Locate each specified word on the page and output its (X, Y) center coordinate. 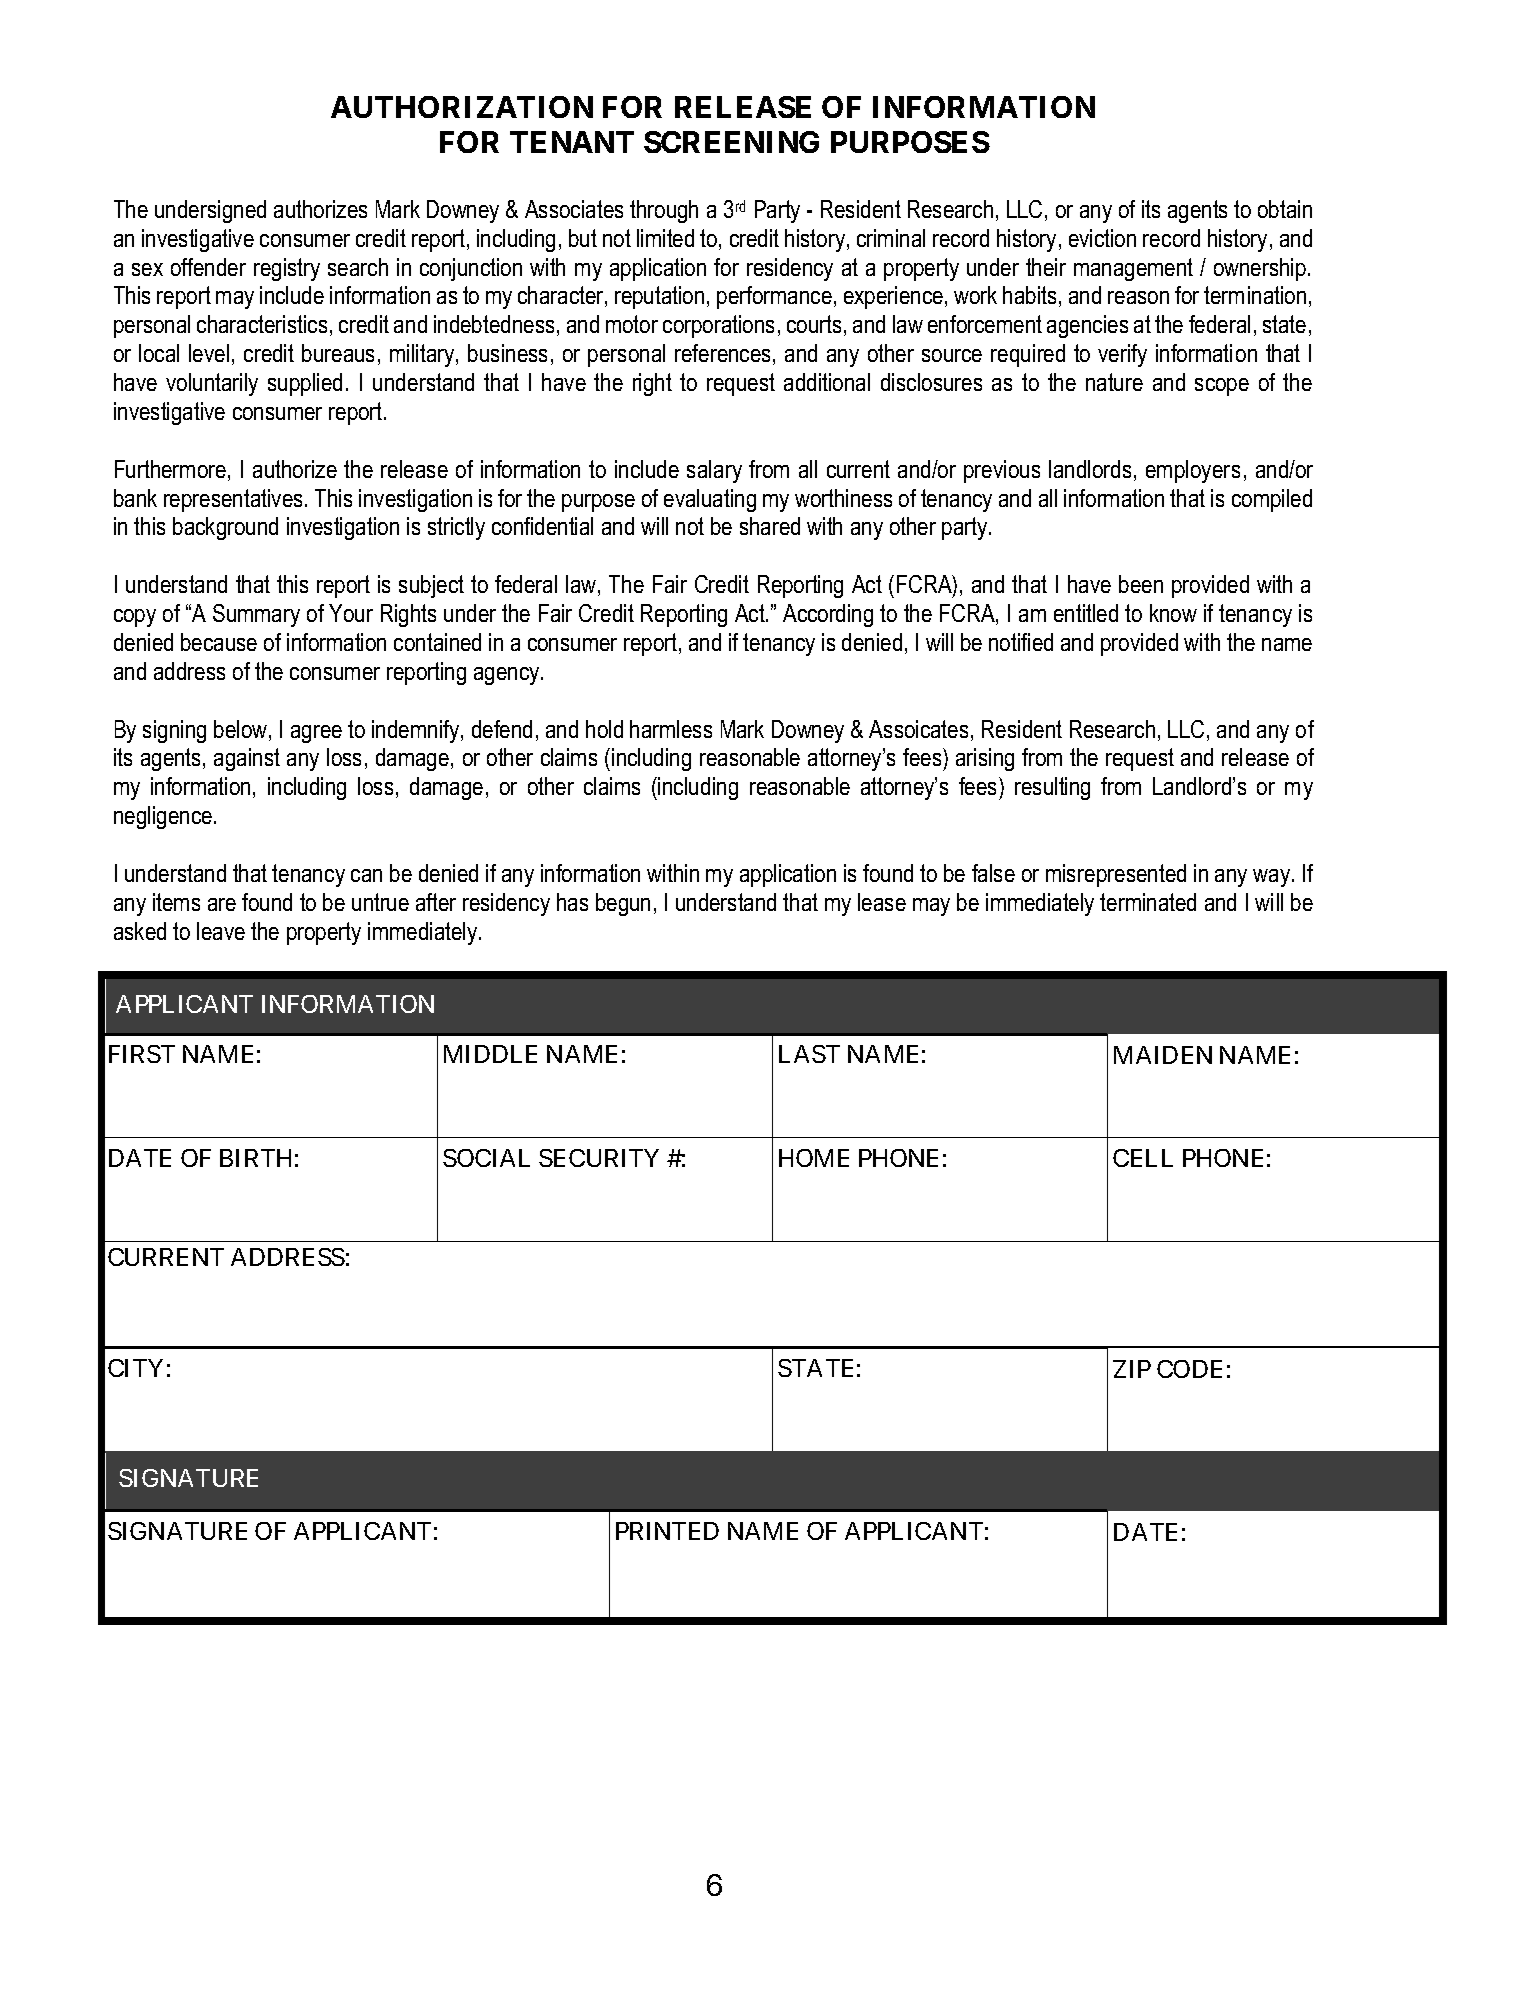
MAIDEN (1163, 1055)
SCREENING (731, 142)
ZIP (1132, 1369)
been (1141, 584)
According (828, 615)
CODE (1189, 1369)
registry (287, 269)
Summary (256, 615)
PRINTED (667, 1531)
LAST (809, 1054)
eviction (1102, 238)
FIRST (142, 1054)
